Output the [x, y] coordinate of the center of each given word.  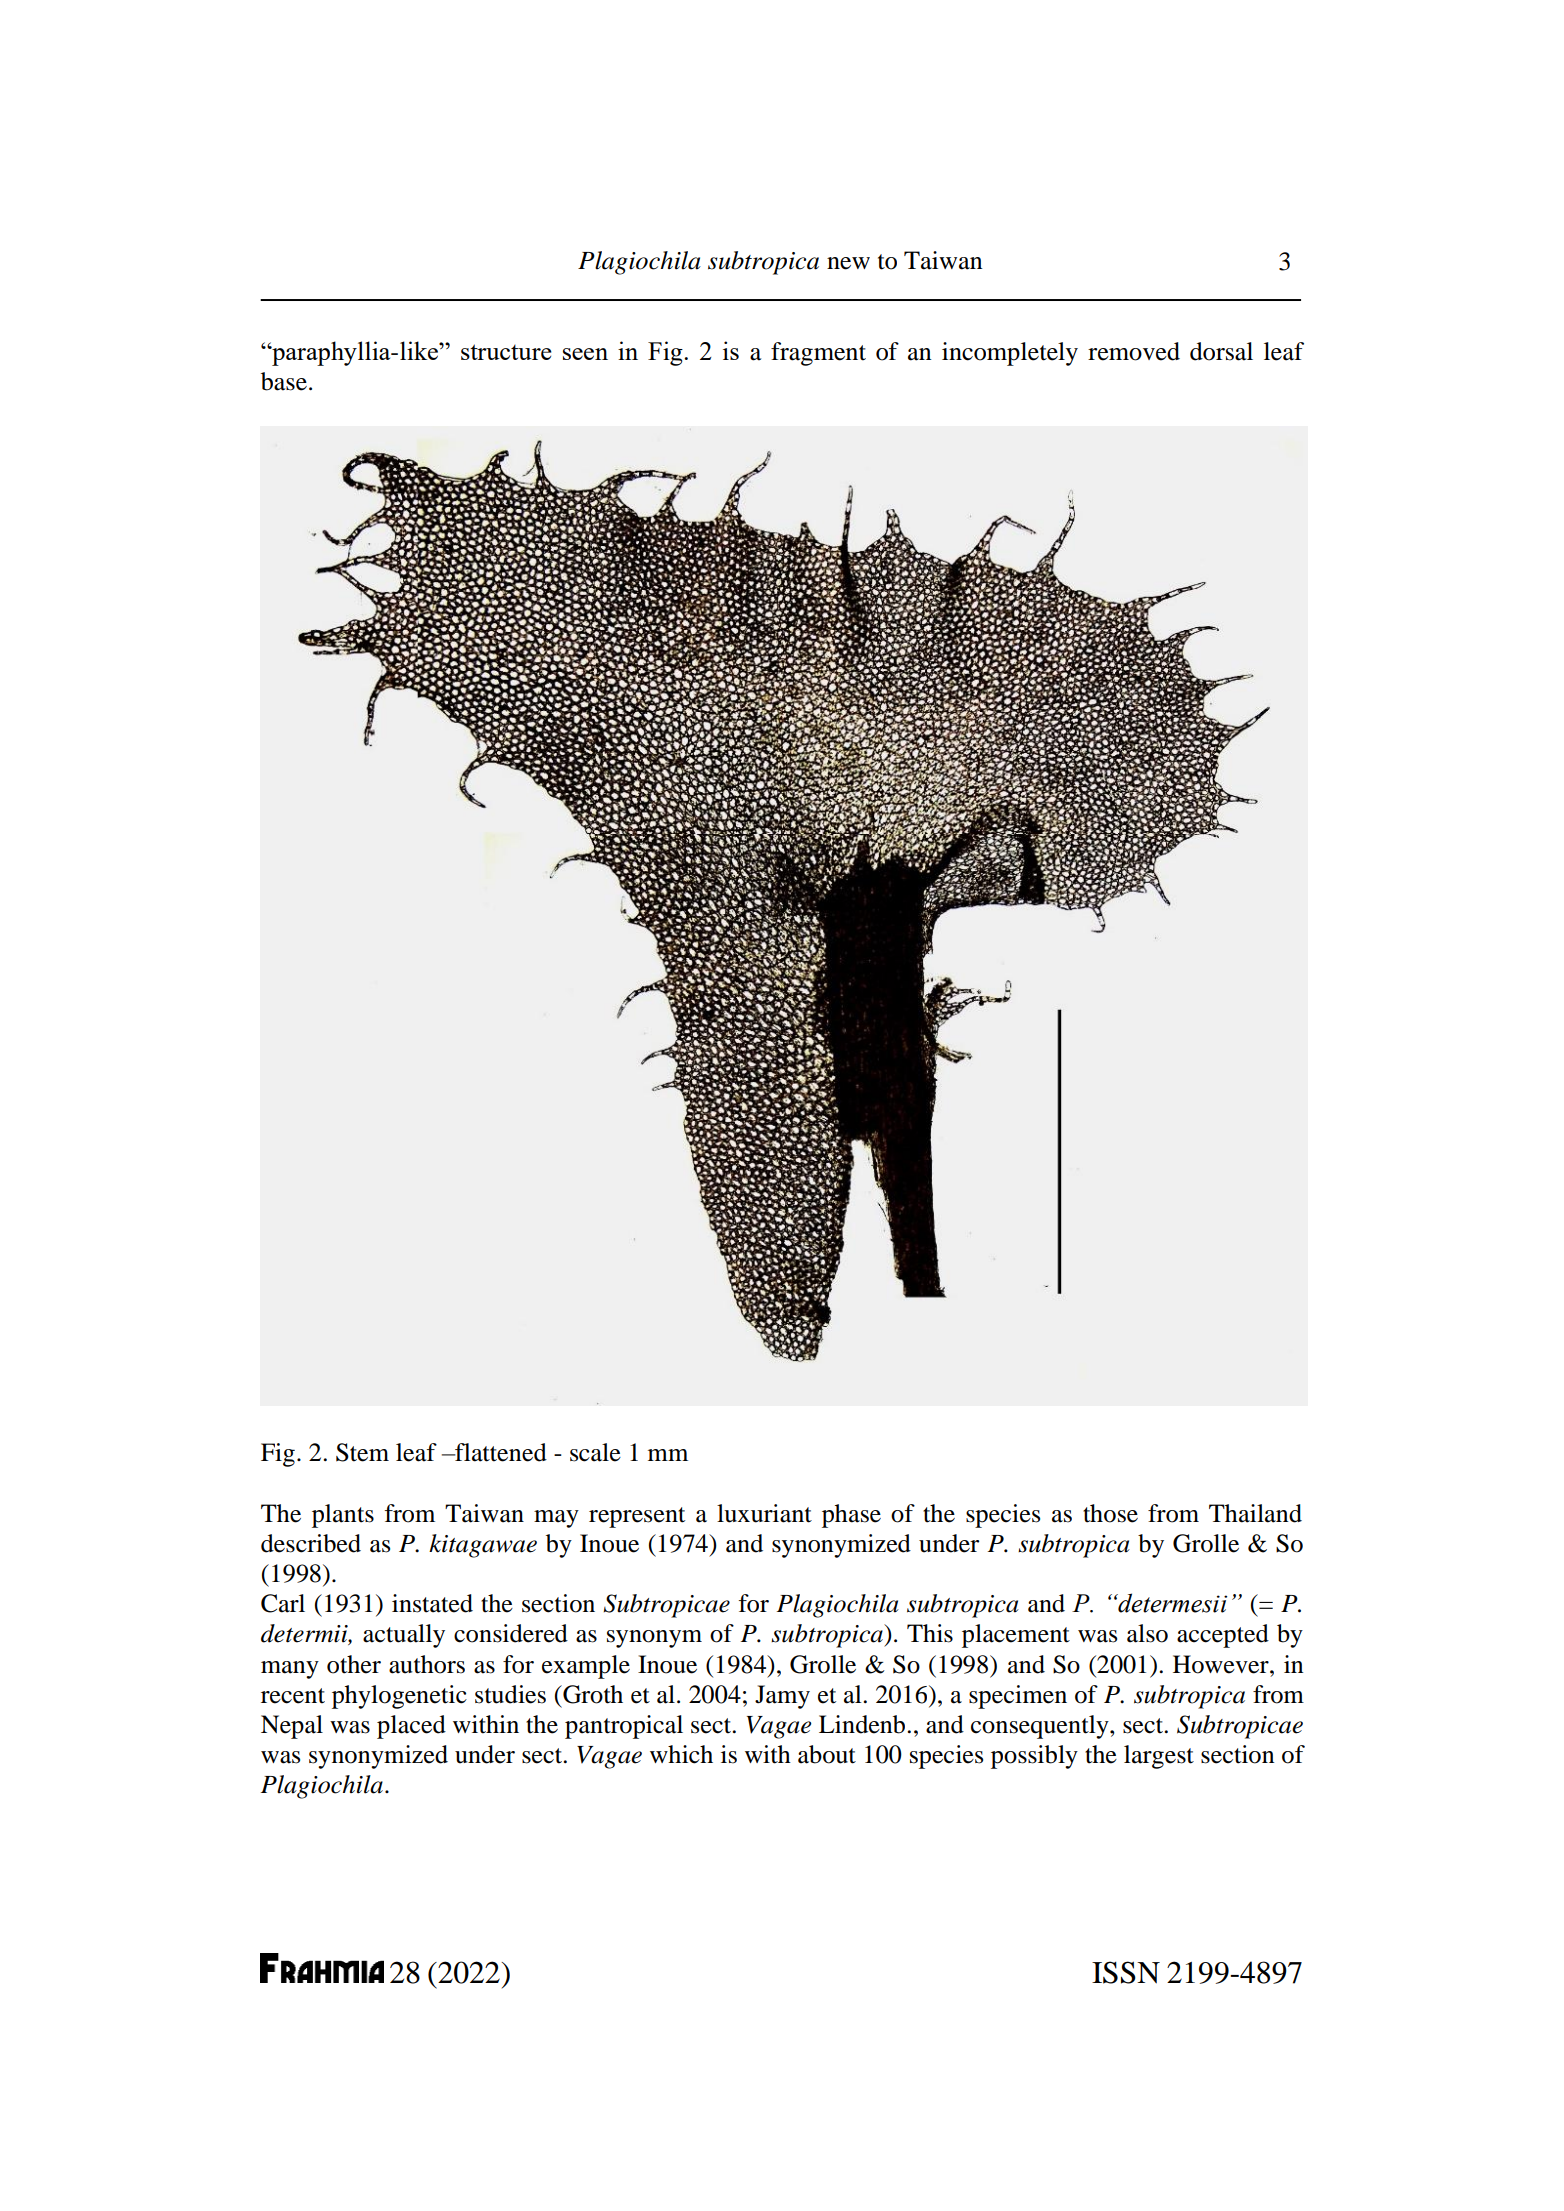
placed [411, 1727]
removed [1134, 351]
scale [595, 1452]
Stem [362, 1452]
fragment [818, 354]
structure [506, 352]
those [1110, 1513]
